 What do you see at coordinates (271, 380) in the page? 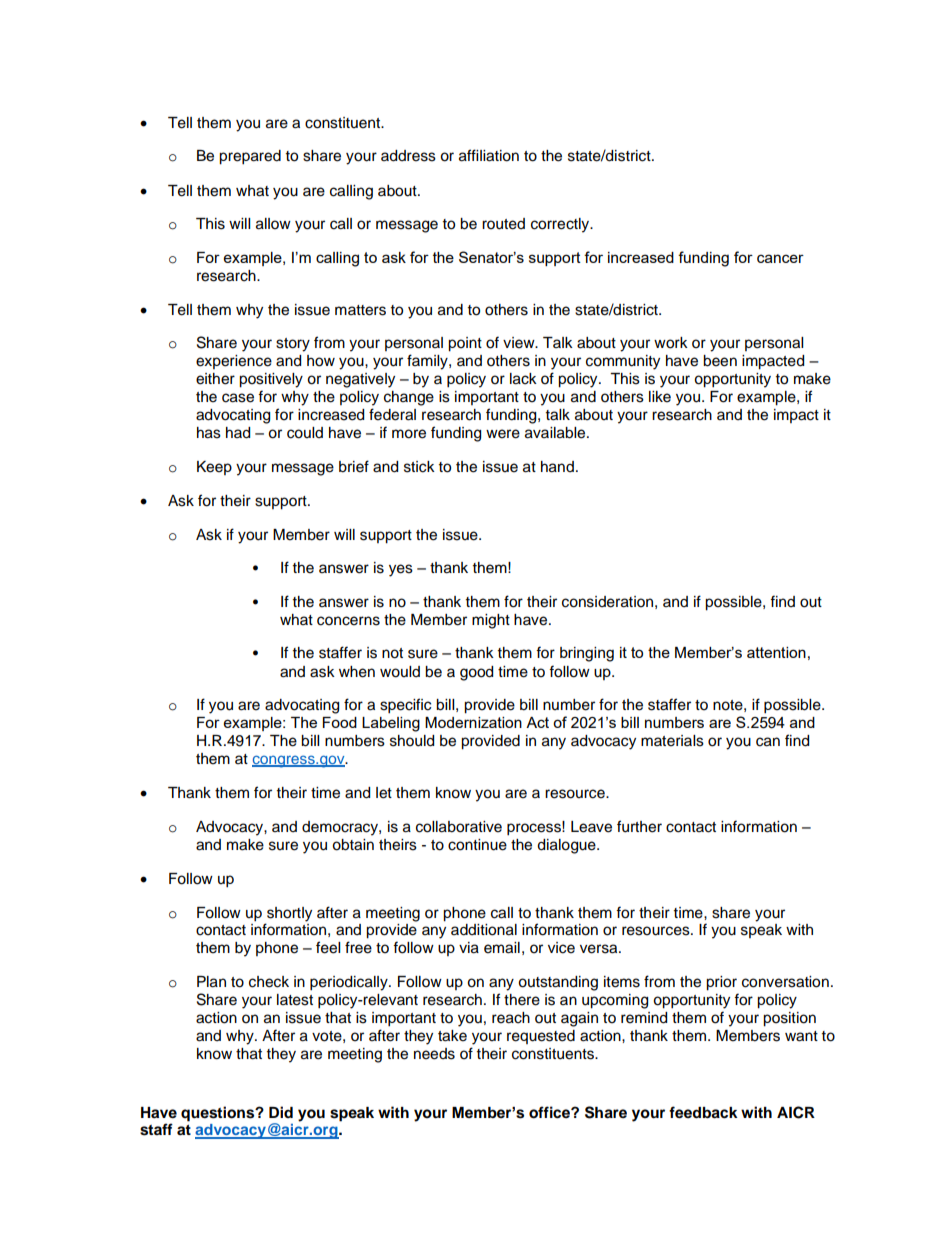
I see `positively` at bounding box center [271, 380].
